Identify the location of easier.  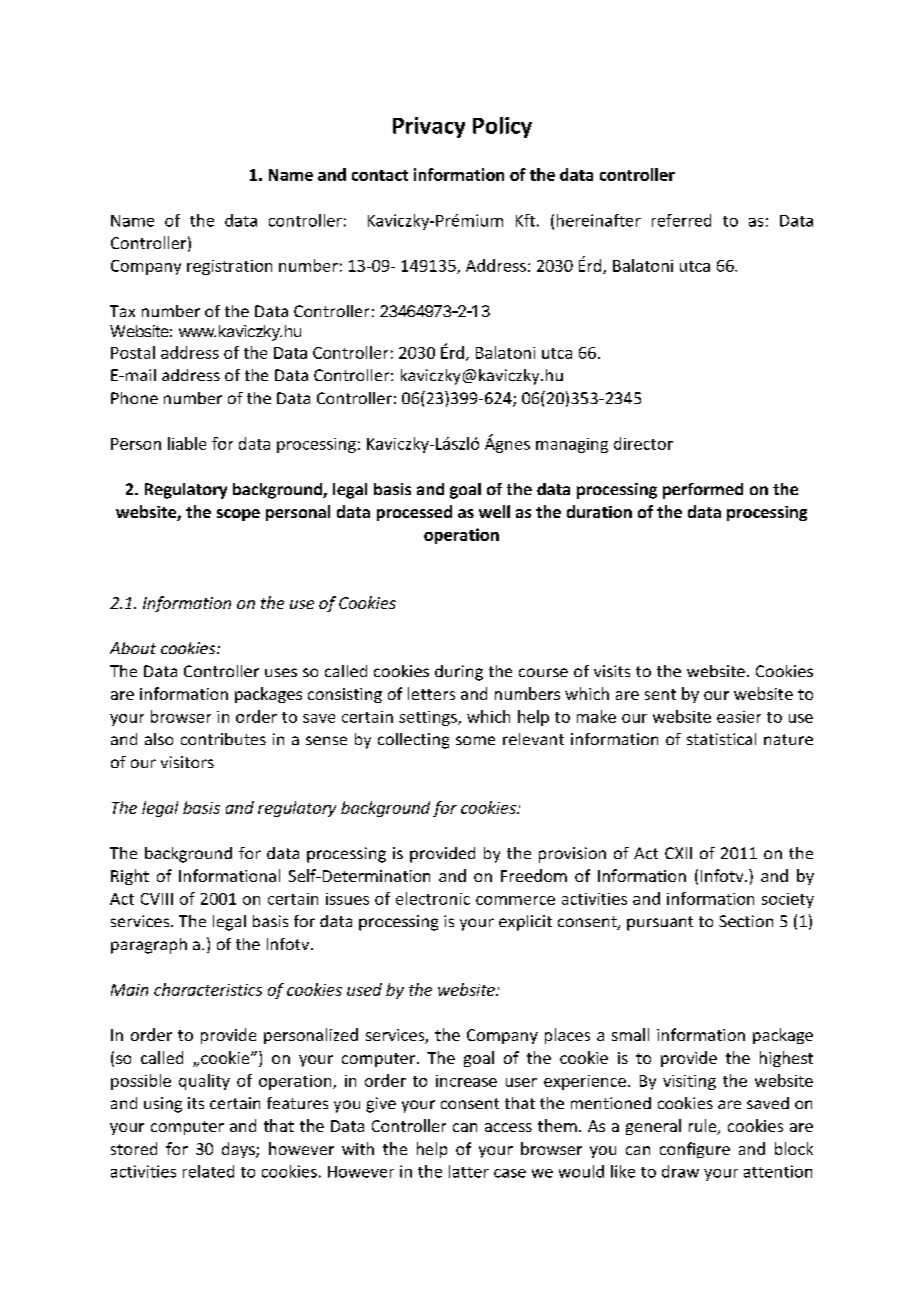
(739, 717).
